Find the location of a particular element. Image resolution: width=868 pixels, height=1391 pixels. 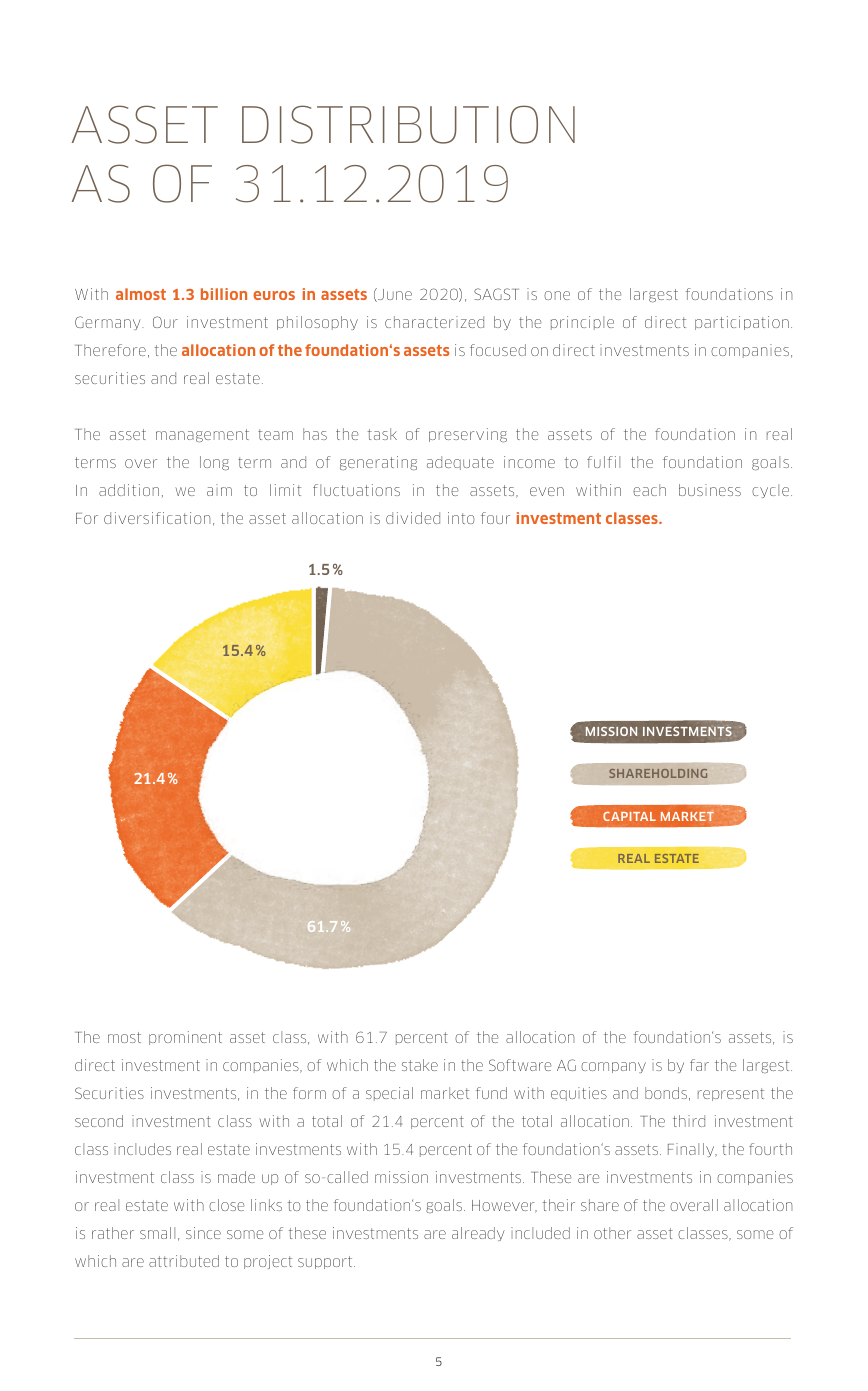

already is located at coordinates (478, 1234).
